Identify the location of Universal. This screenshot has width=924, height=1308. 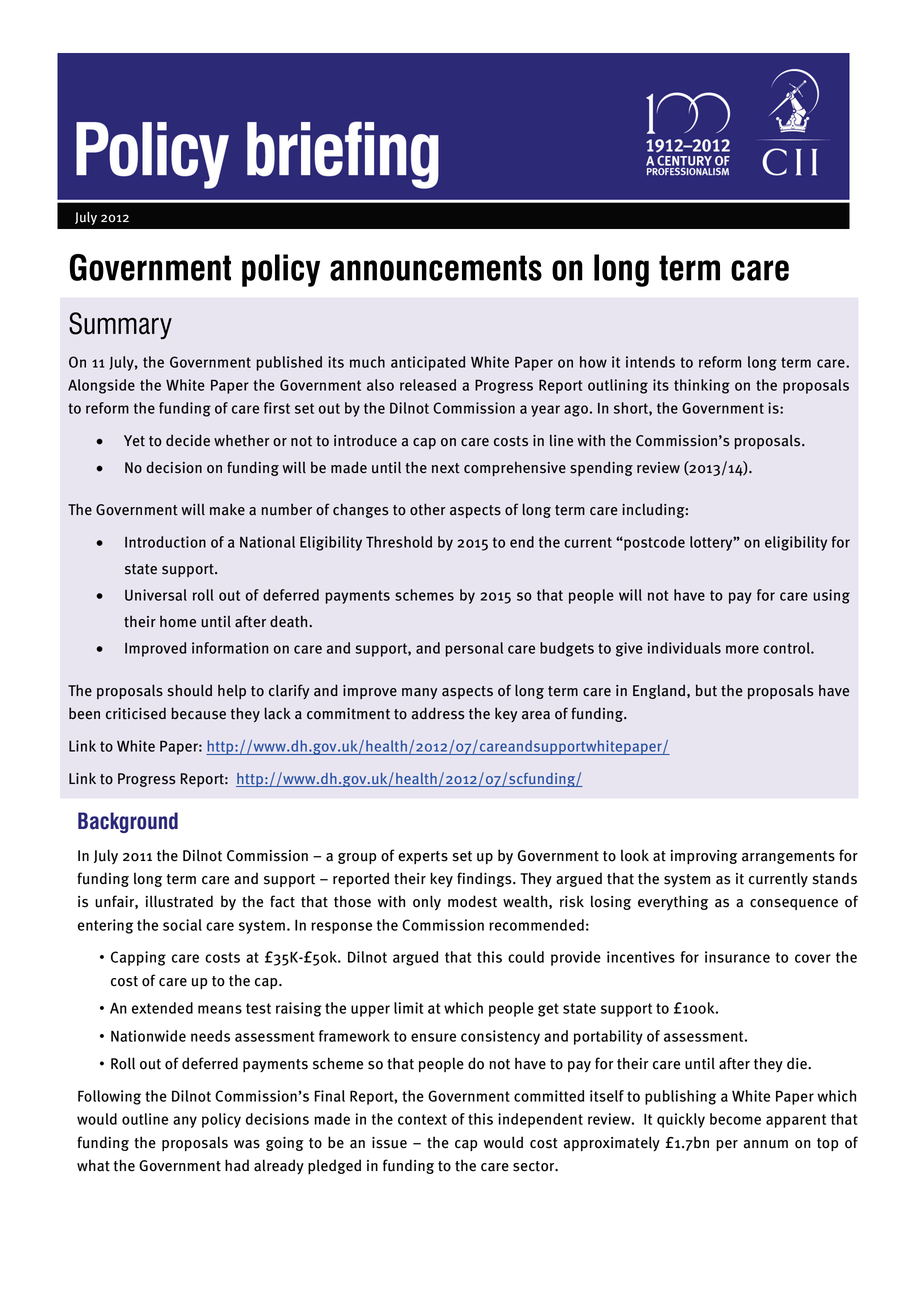
(156, 595).
